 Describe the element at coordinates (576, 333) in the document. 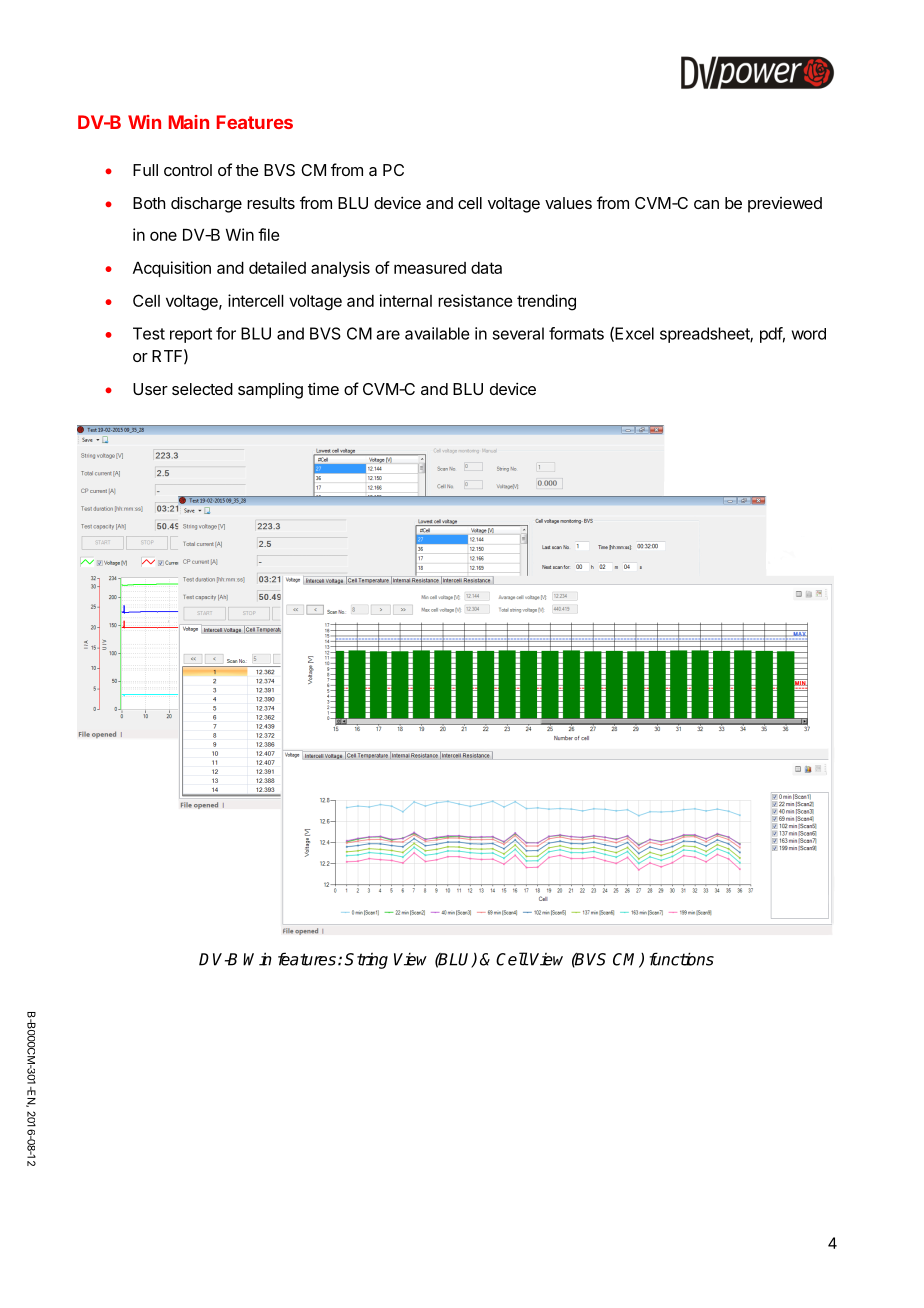

I see `formats` at that location.
